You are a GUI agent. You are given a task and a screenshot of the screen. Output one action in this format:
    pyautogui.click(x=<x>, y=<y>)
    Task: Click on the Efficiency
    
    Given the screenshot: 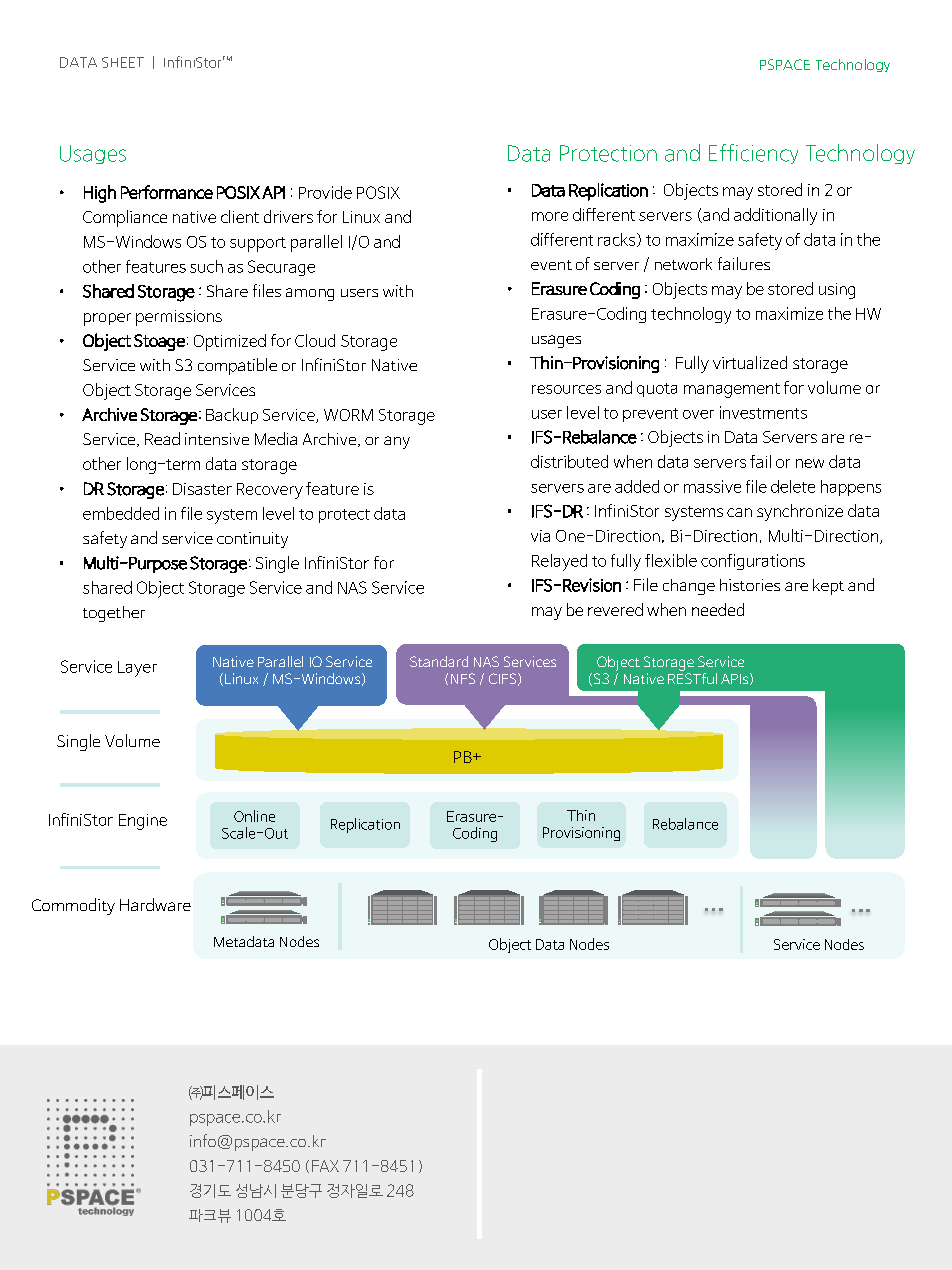 What is the action you would take?
    pyautogui.click(x=753, y=154)
